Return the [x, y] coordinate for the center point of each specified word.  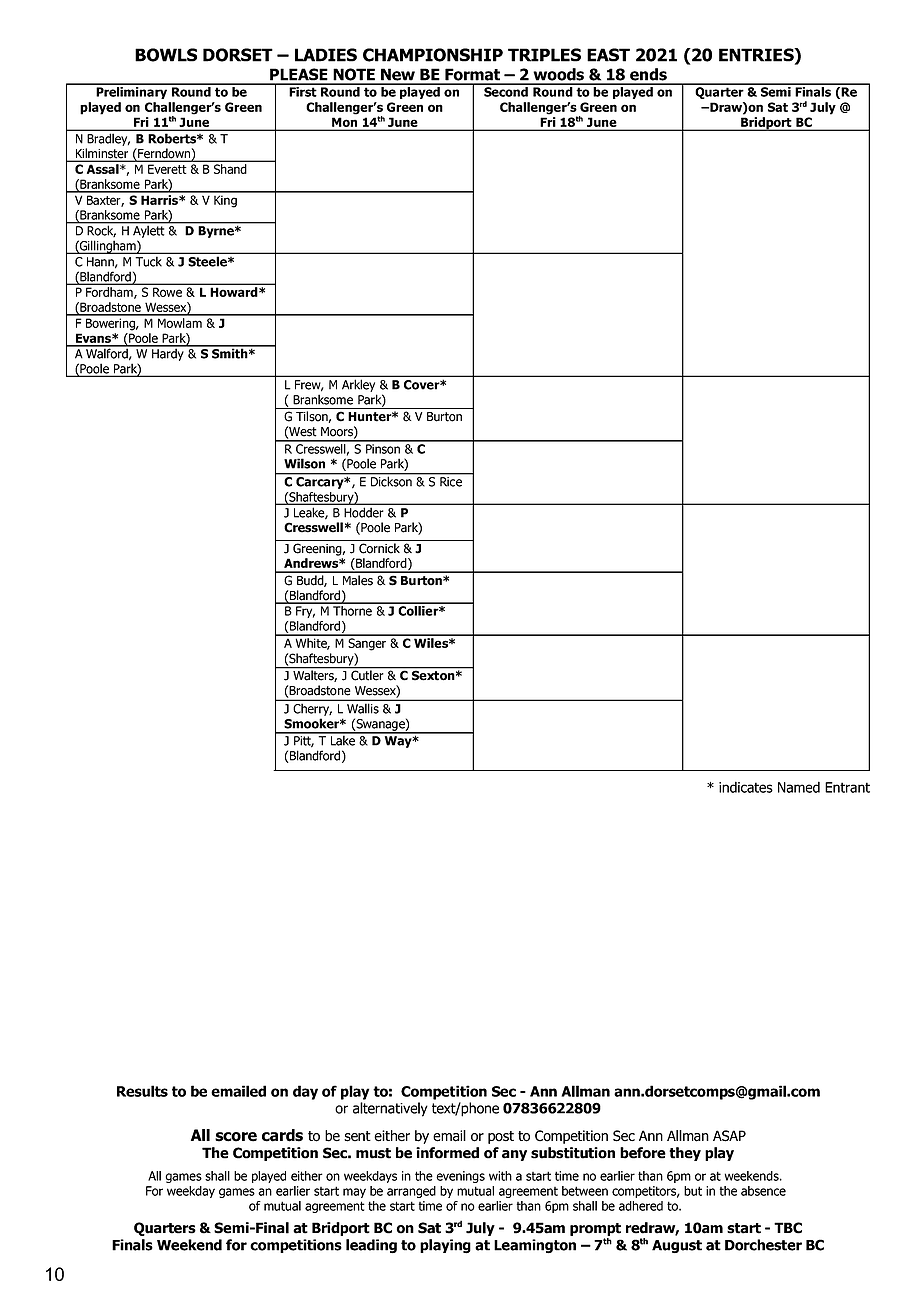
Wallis [363, 709]
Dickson [391, 480]
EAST [608, 55]
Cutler [367, 674]
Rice [451, 482]
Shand [230, 169]
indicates [746, 787]
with [500, 1176]
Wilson [304, 463]
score [236, 1137]
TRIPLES [544, 55]
